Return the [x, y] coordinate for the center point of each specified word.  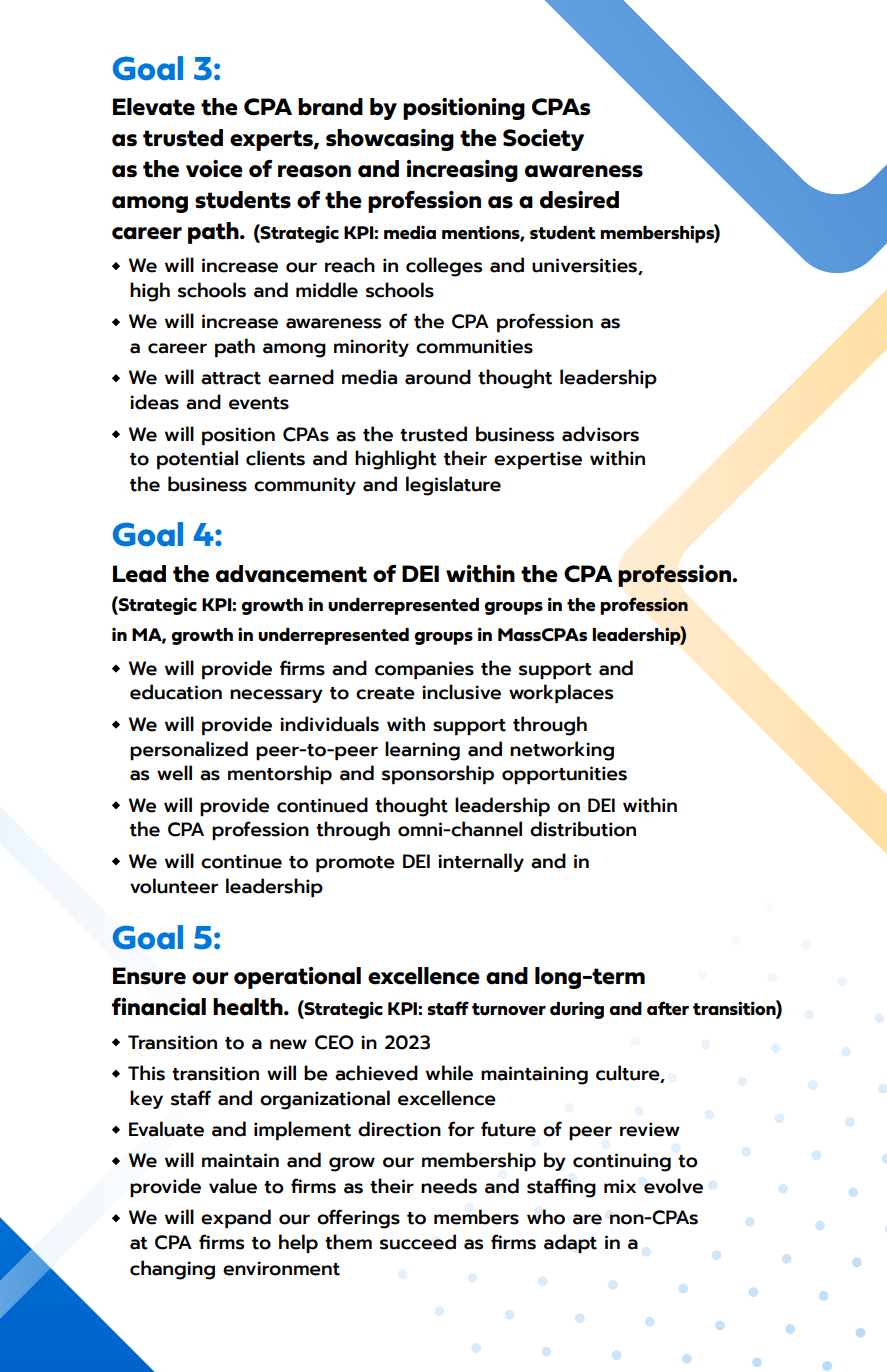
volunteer [174, 886]
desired [579, 200]
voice [214, 169]
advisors [600, 434]
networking [562, 751]
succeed [418, 1242]
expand [236, 1219]
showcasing [390, 140]
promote [355, 864]
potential [197, 460]
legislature [453, 486]
